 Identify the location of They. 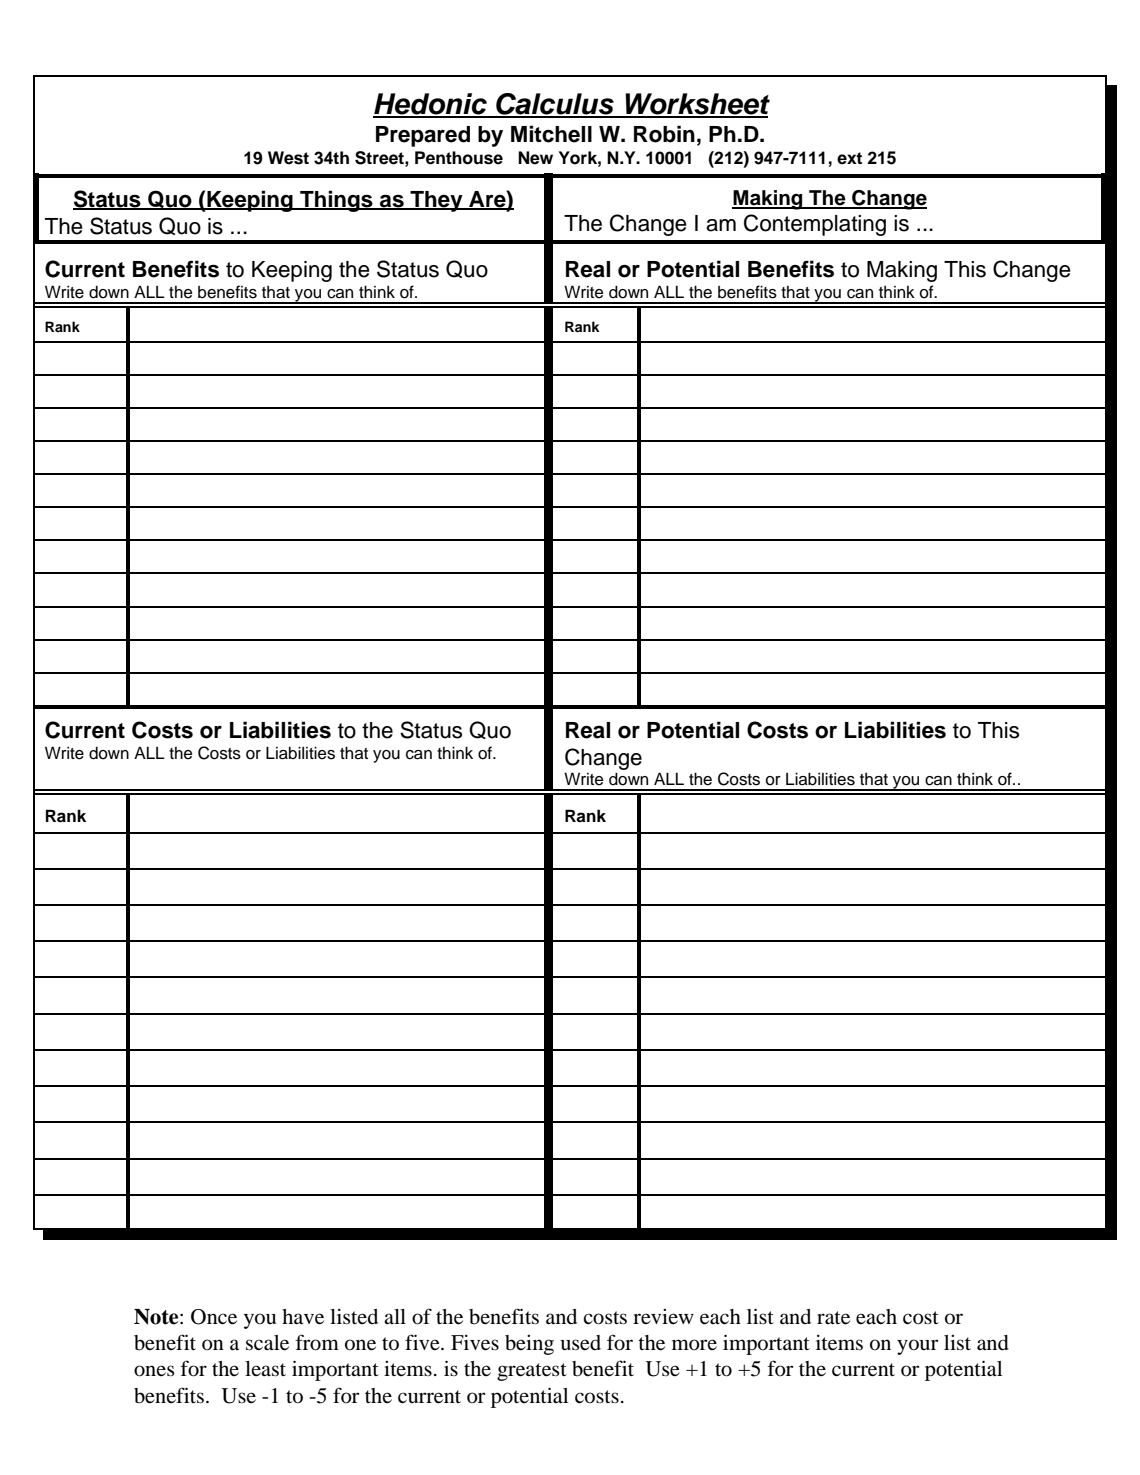
(436, 201).
